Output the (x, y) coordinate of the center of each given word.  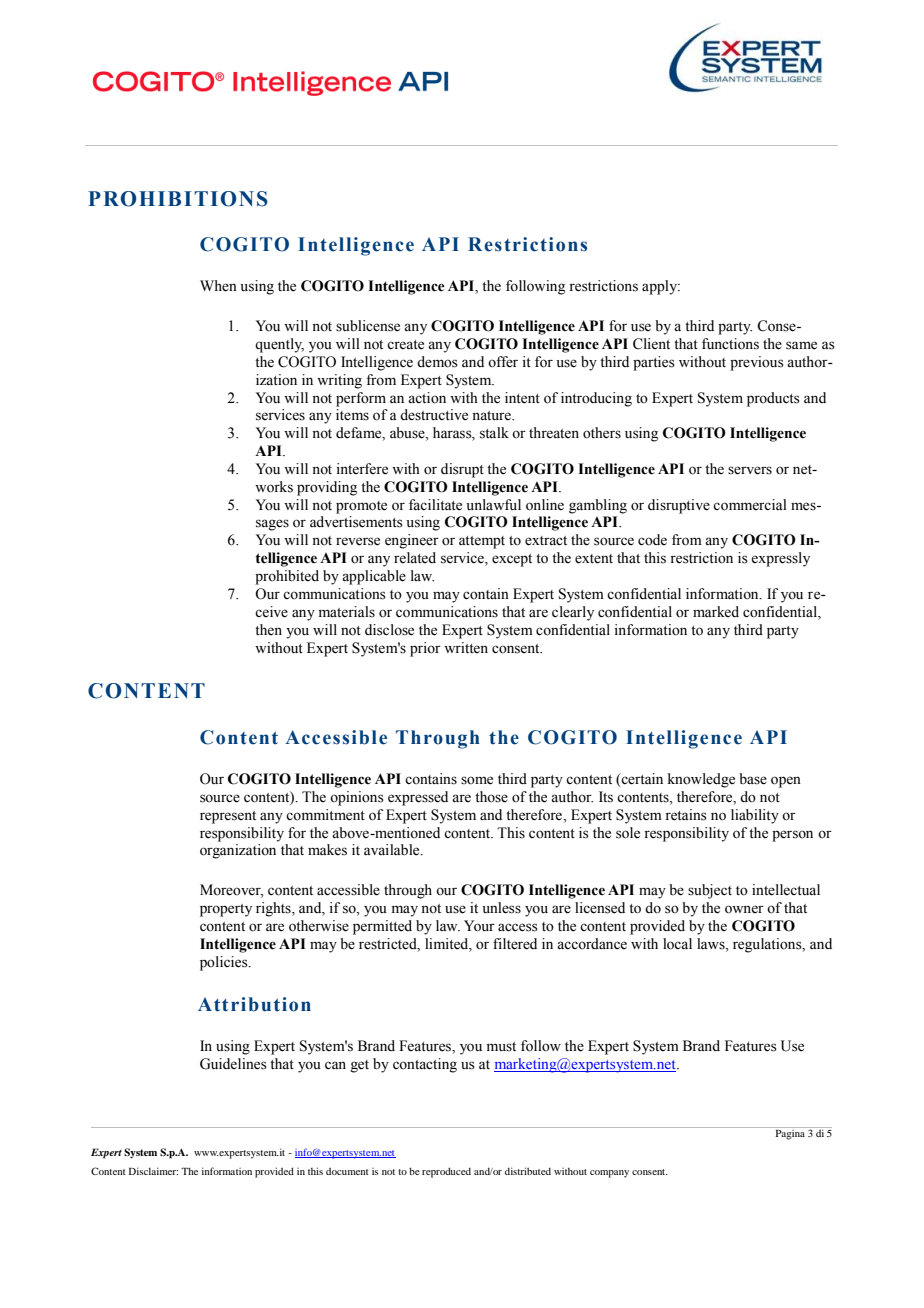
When (218, 286)
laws (712, 944)
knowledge (701, 780)
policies (225, 963)
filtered (515, 944)
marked (716, 612)
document (347, 1171)
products (773, 399)
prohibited (287, 577)
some (477, 780)
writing (339, 381)
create (405, 345)
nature (492, 416)
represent (228, 817)
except (512, 560)
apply (661, 287)
